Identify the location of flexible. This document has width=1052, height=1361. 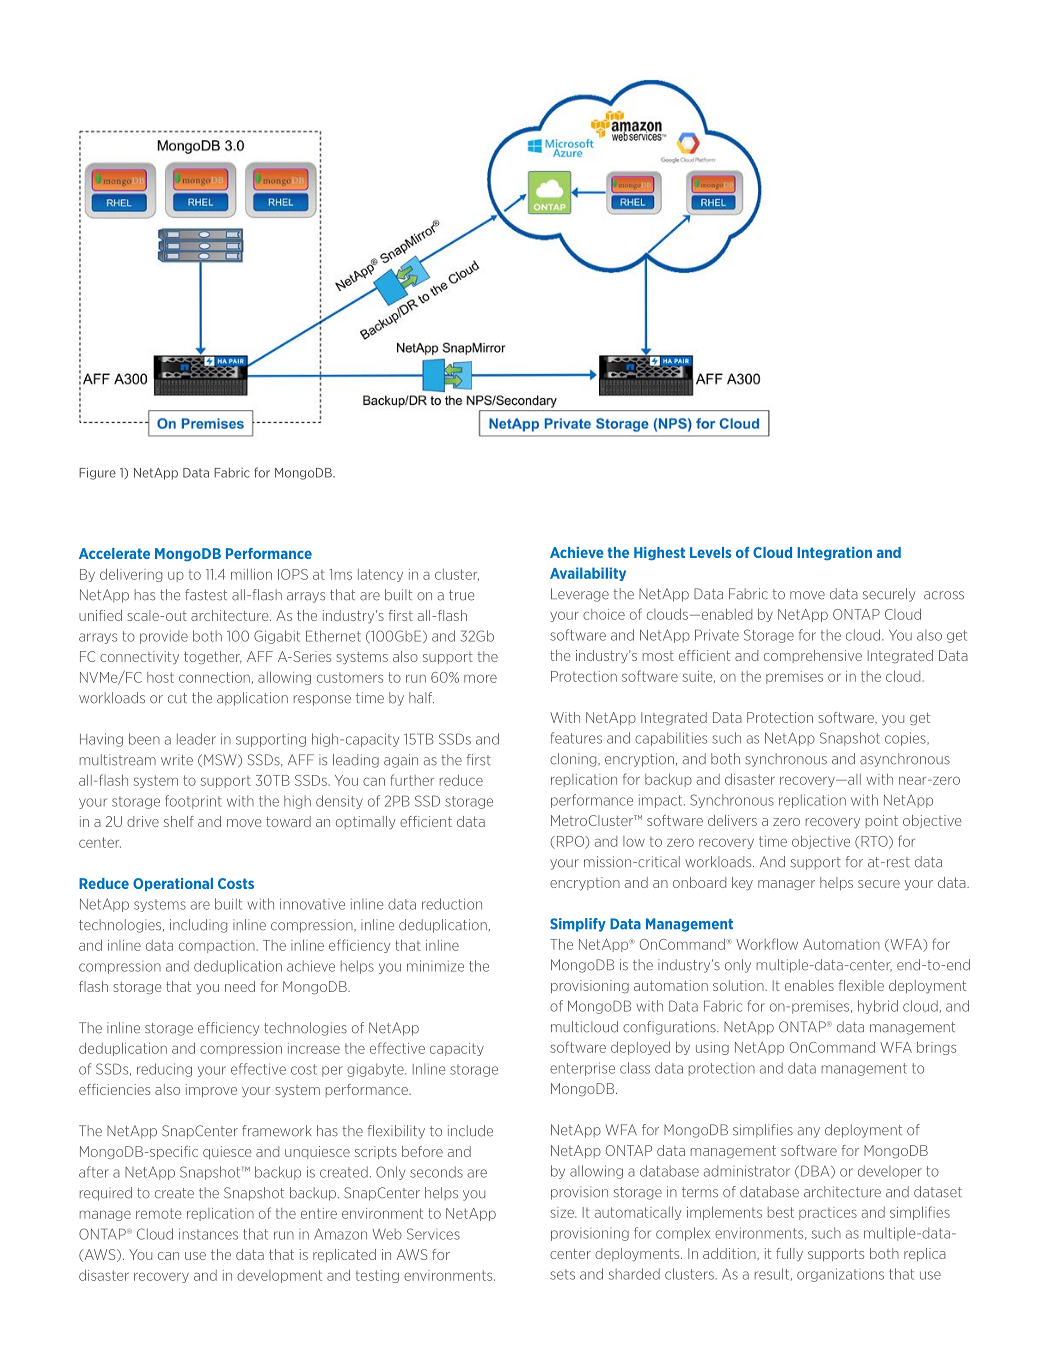
(861, 985).
